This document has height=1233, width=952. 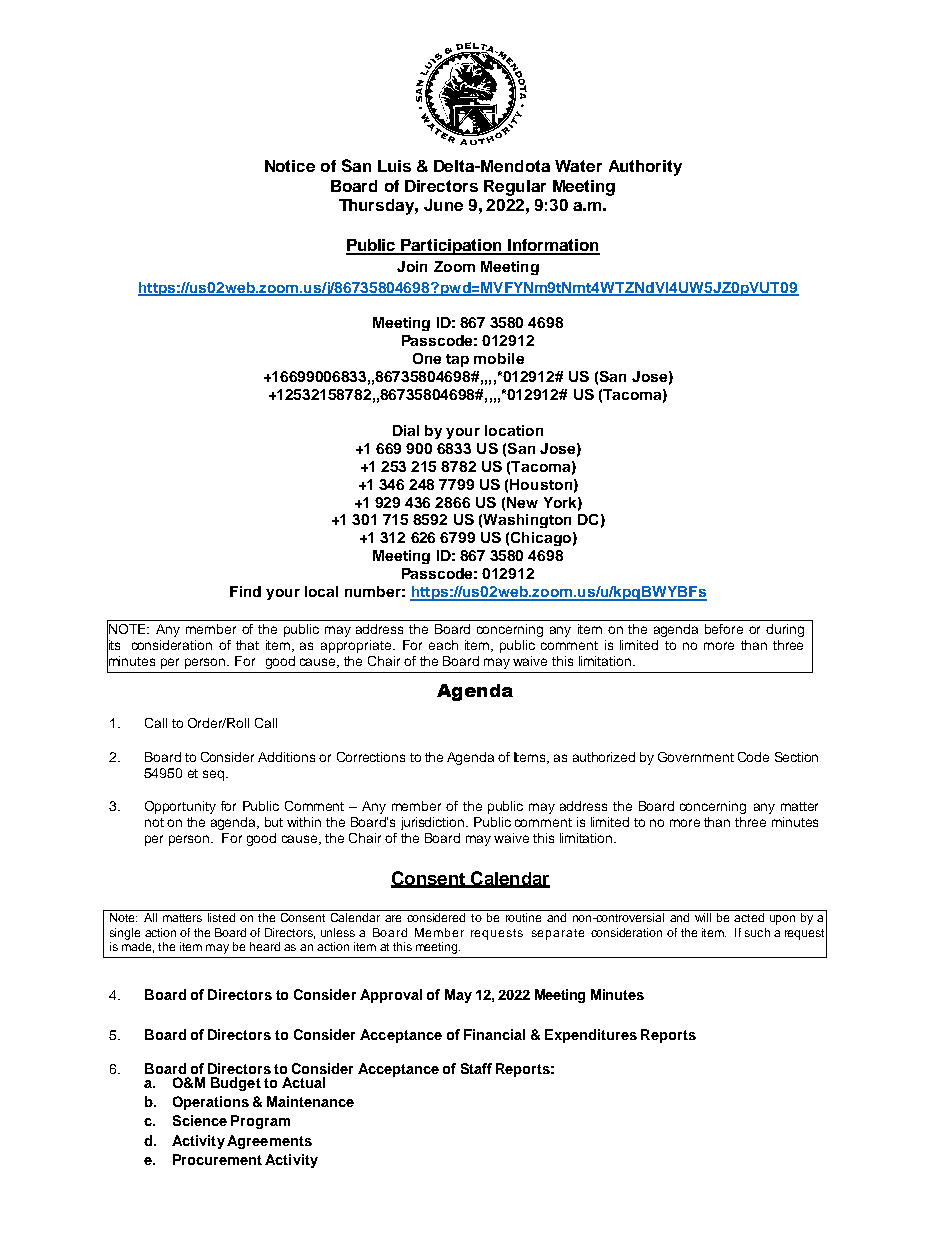 What do you see at coordinates (290, 166) in the document?
I see `Notice` at bounding box center [290, 166].
